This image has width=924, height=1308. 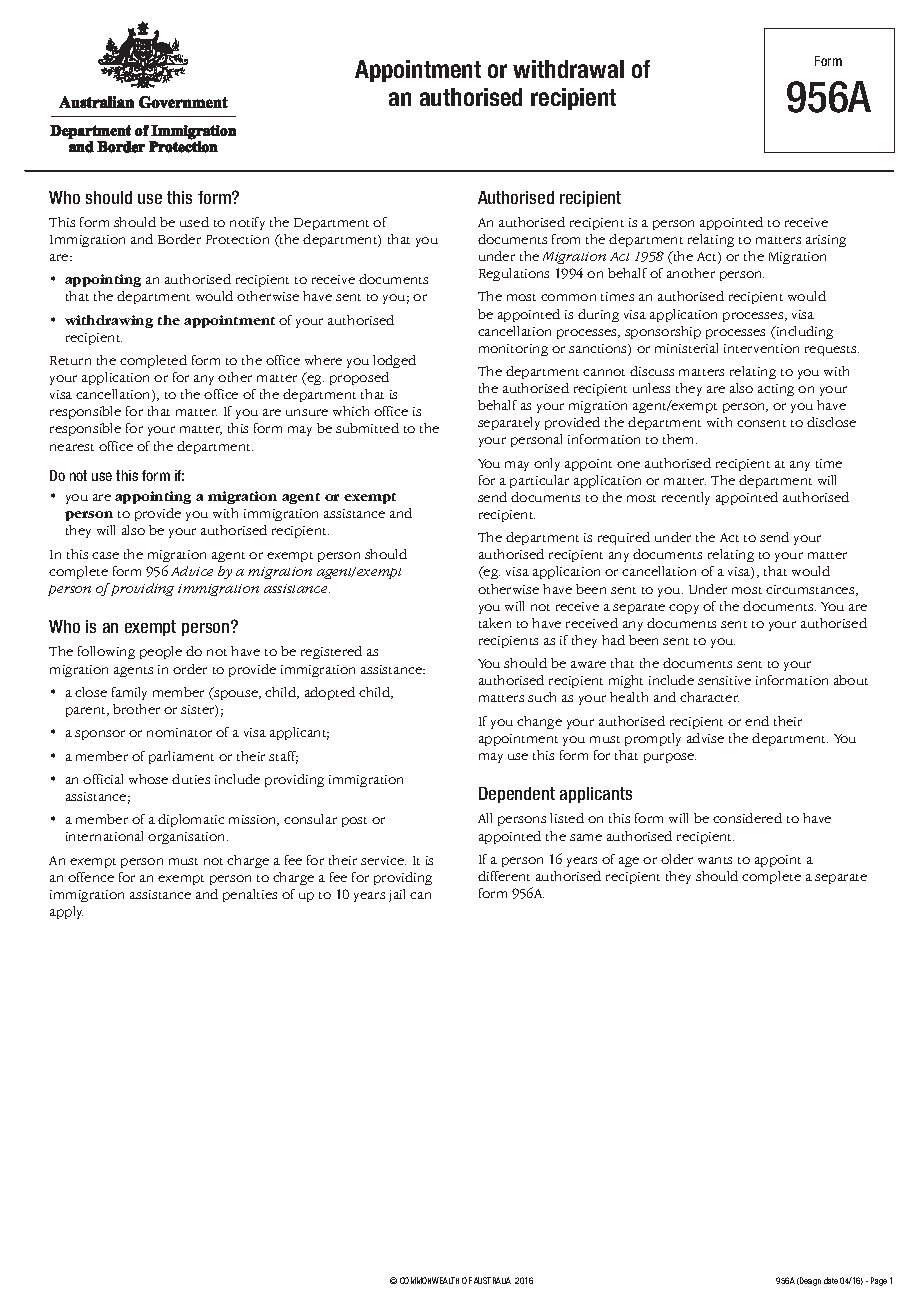 What do you see at coordinates (504, 876) in the image?
I see `different` at bounding box center [504, 876].
